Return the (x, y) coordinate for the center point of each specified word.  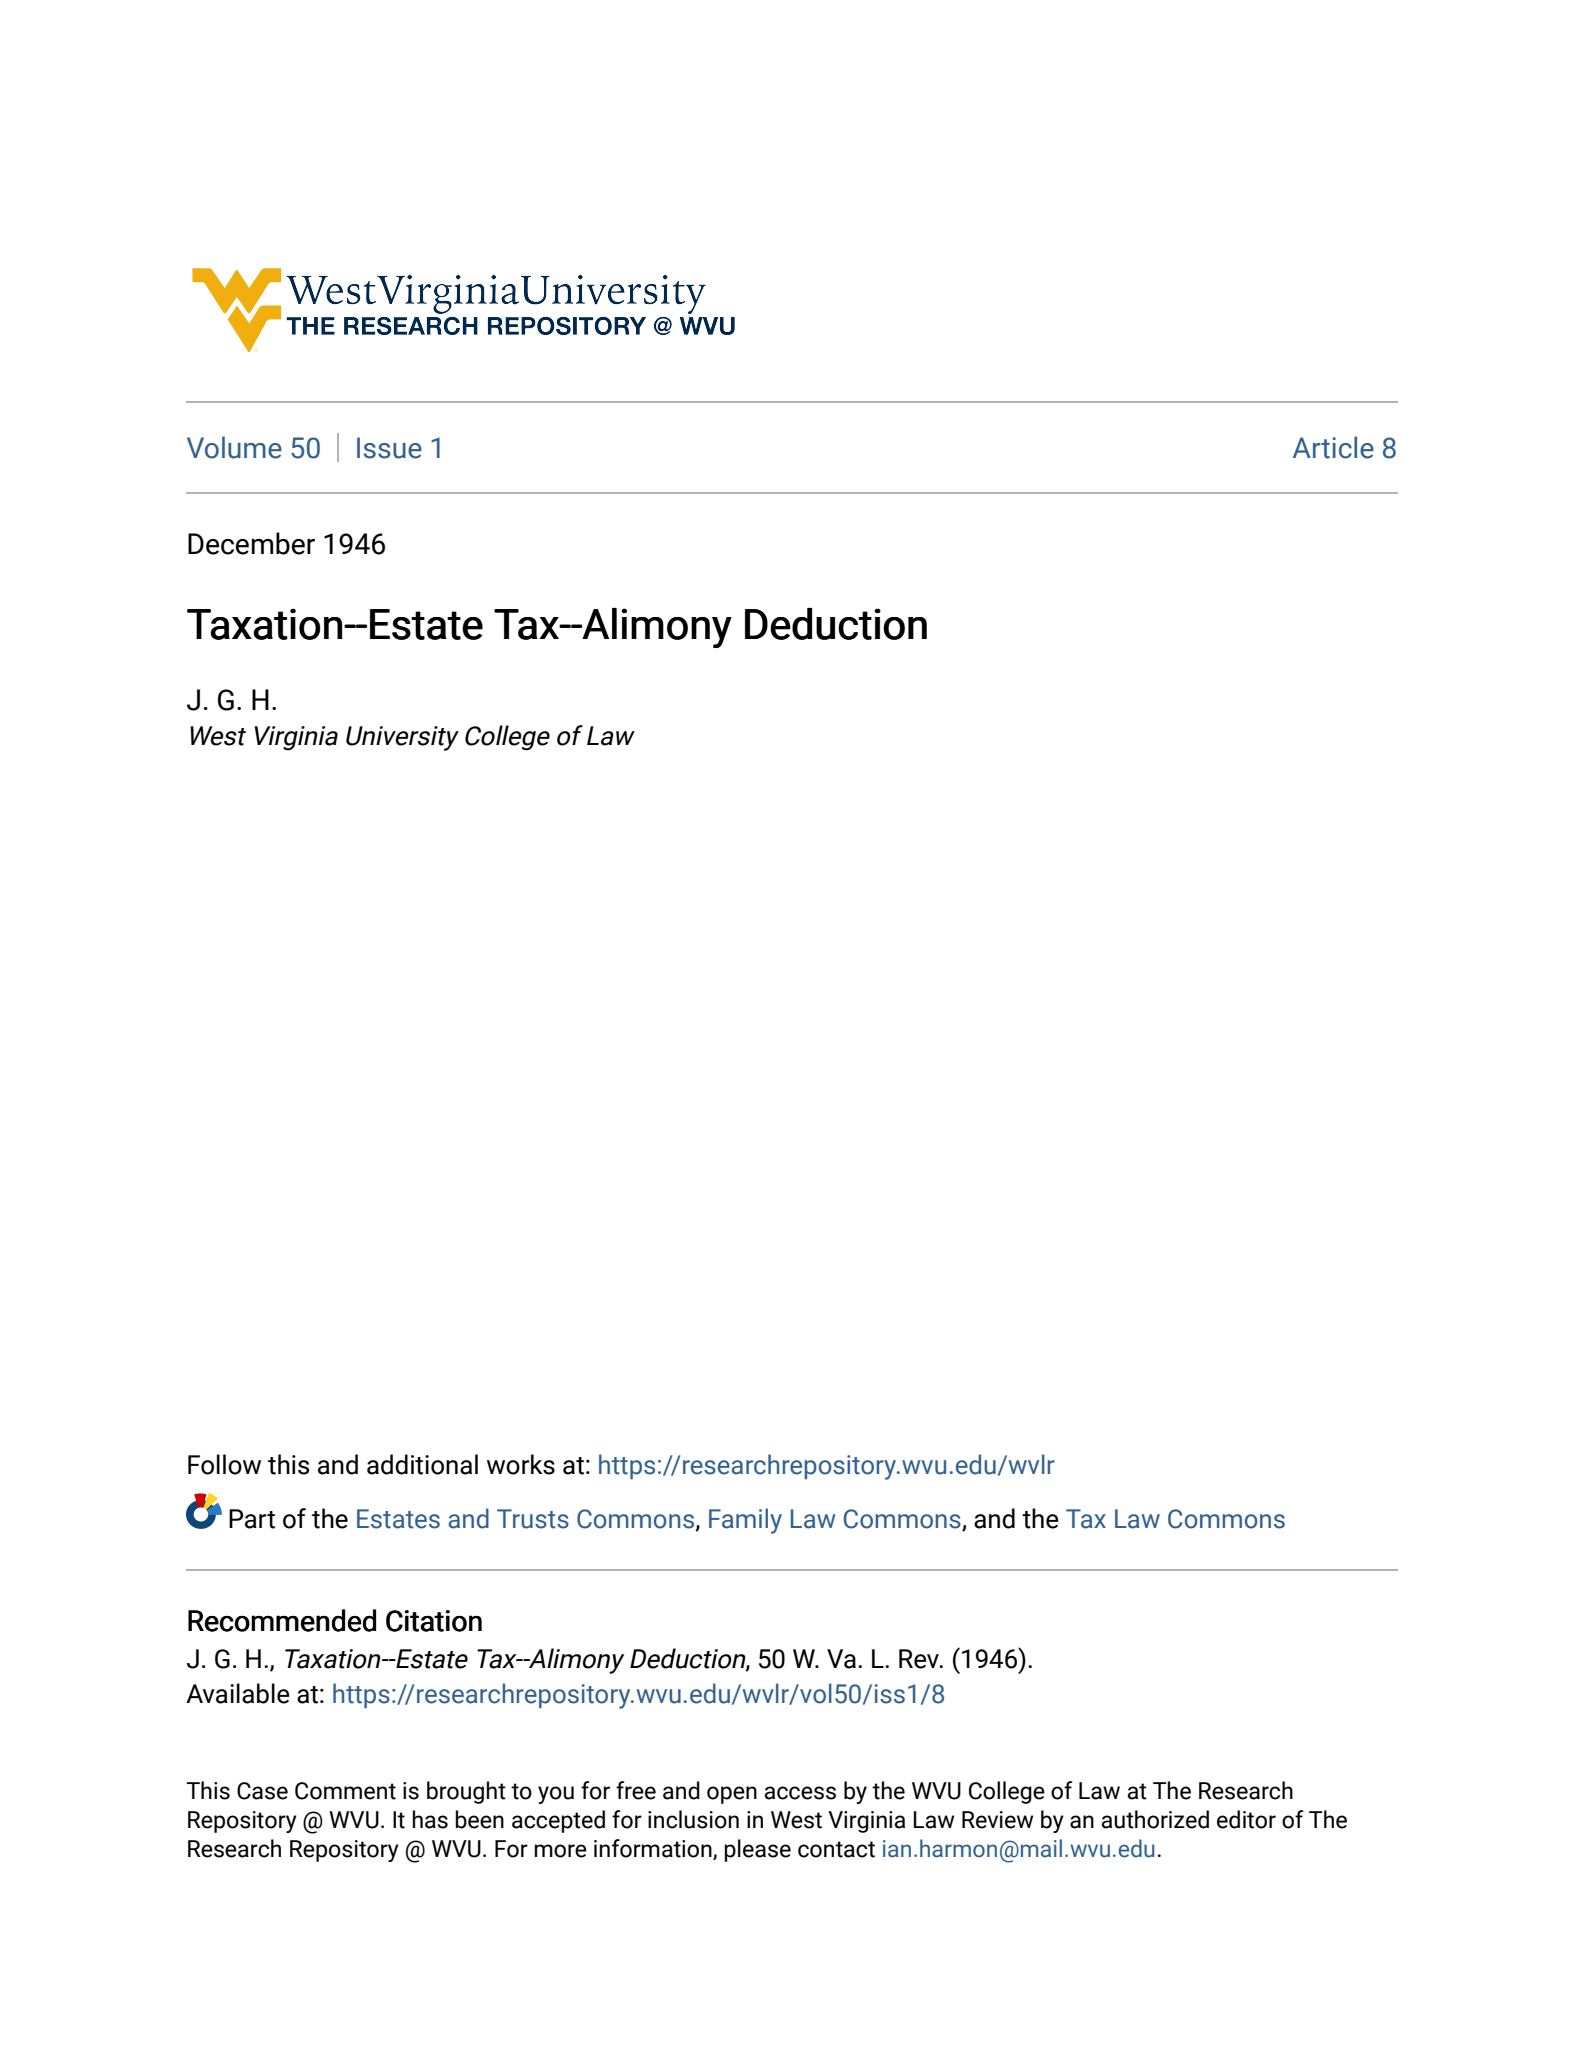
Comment (345, 1791)
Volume (234, 447)
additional (422, 1464)
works (521, 1464)
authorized (1155, 1819)
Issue (389, 448)
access (800, 1793)
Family (745, 1521)
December (251, 543)
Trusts (533, 1519)
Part (252, 1519)
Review (997, 1820)
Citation (434, 1621)
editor (1246, 1819)
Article (1333, 447)
